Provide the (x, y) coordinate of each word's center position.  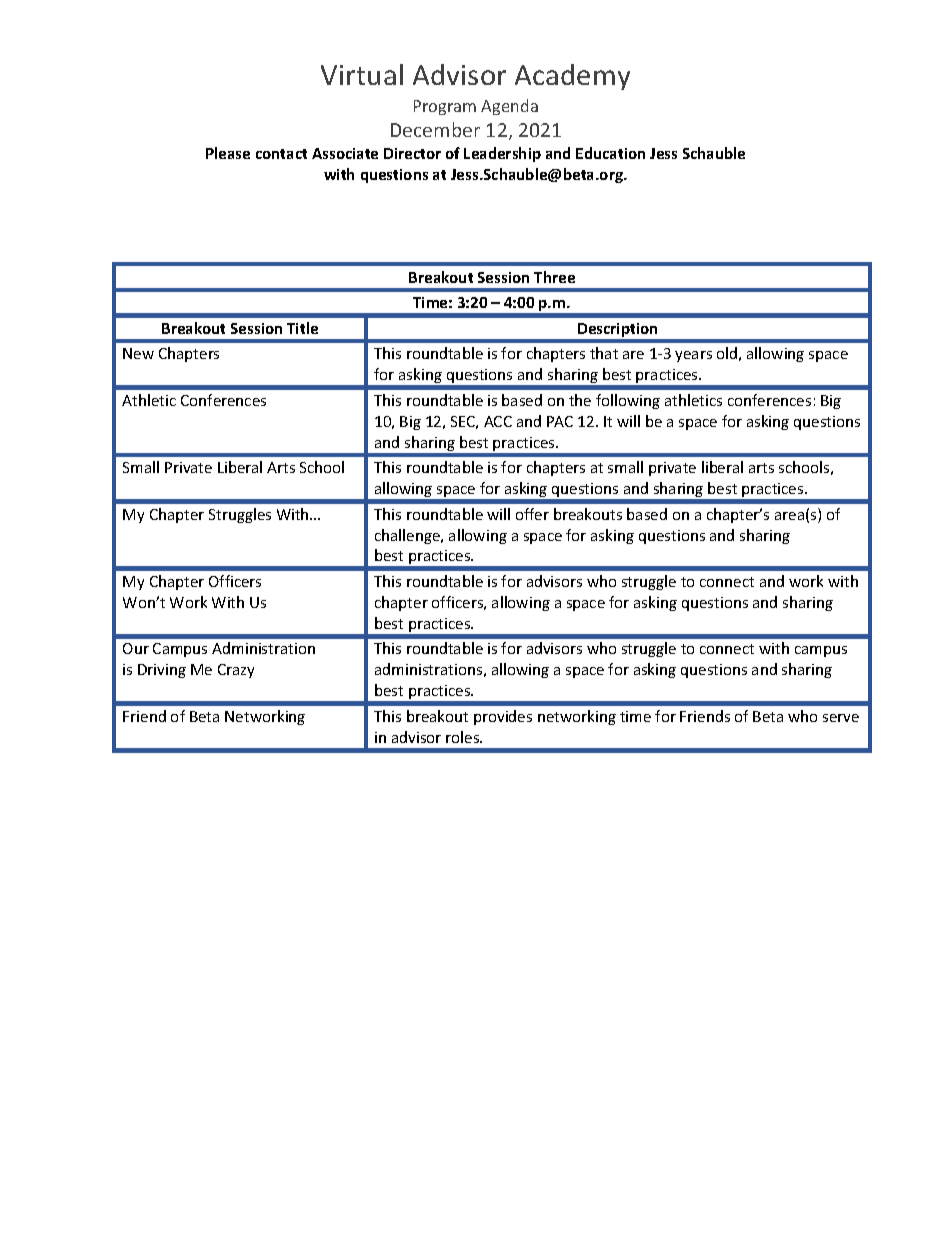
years (693, 356)
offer (532, 514)
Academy (572, 77)
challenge (408, 536)
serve (841, 718)
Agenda (509, 107)
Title (302, 328)
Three (554, 277)
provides (503, 717)
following (628, 401)
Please (228, 153)
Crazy (236, 671)
